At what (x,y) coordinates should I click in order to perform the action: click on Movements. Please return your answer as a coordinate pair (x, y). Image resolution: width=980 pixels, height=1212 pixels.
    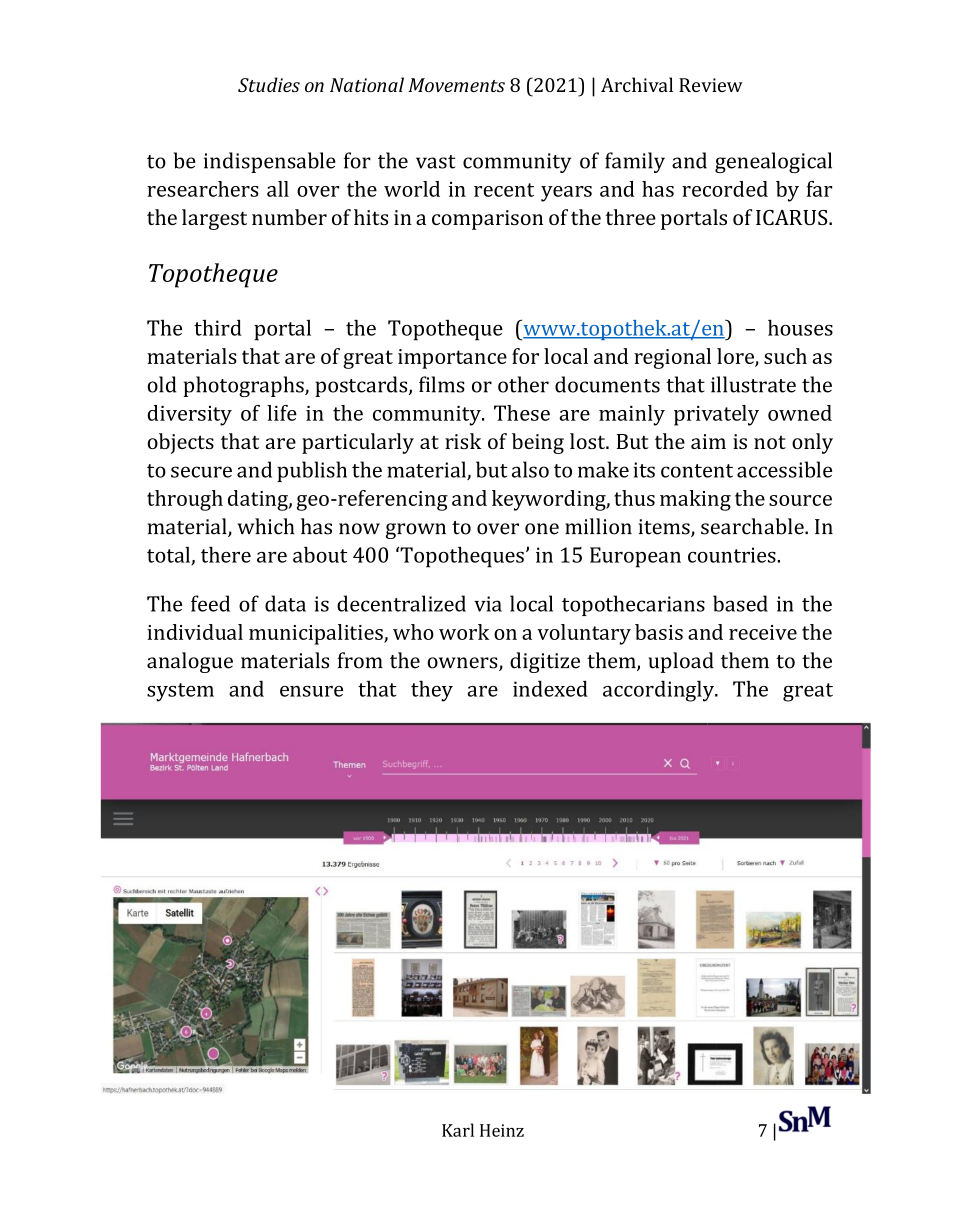
    Looking at the image, I should click on (456, 85).
